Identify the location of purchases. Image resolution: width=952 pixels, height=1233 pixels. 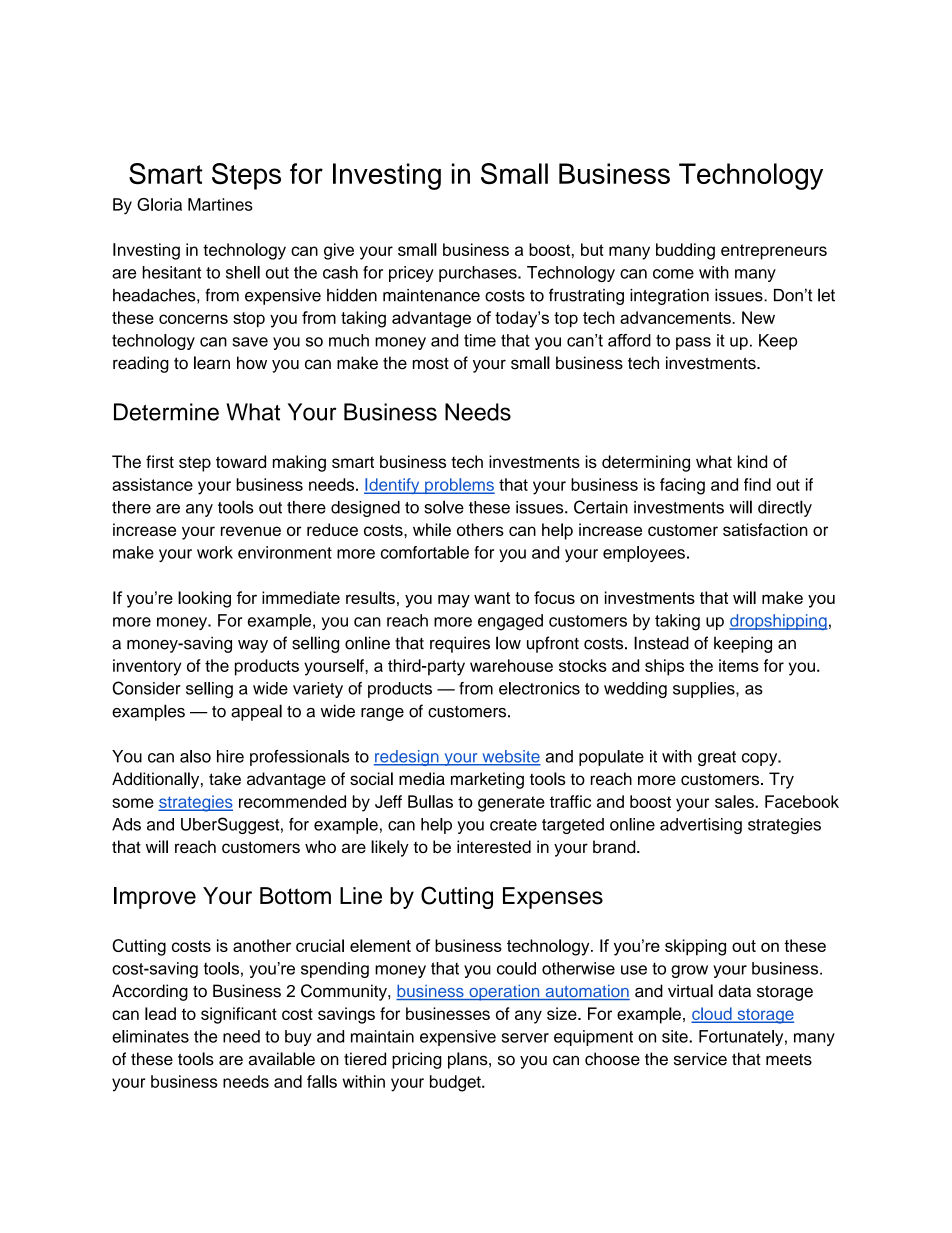
(479, 274).
